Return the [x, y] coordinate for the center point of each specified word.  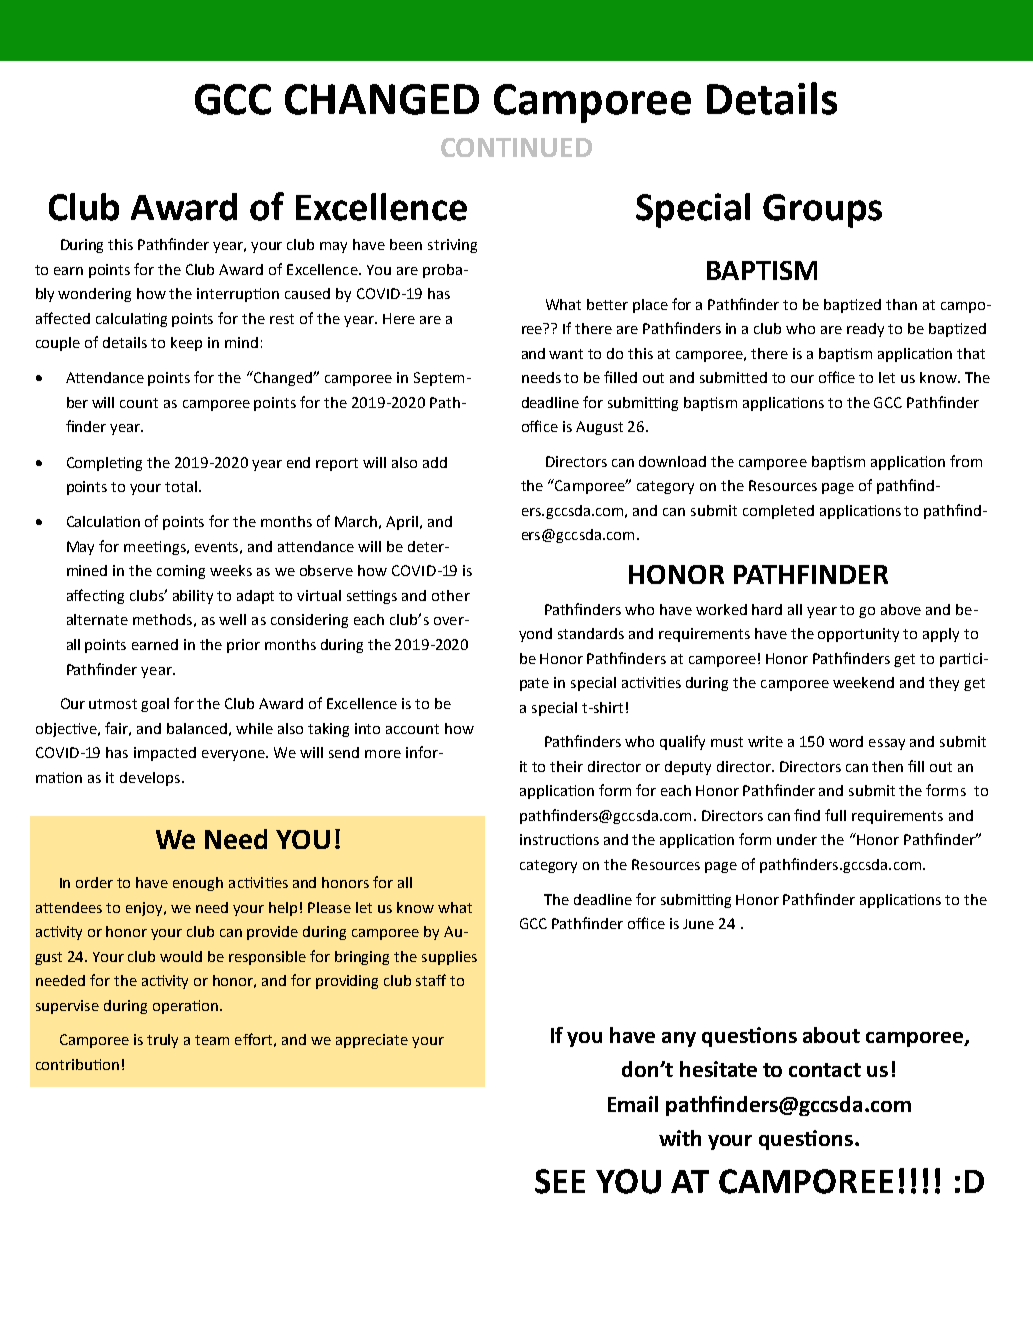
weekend [863, 682]
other [451, 595]
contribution [77, 1064]
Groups [822, 211]
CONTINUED [516, 147]
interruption [238, 295]
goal [155, 705]
